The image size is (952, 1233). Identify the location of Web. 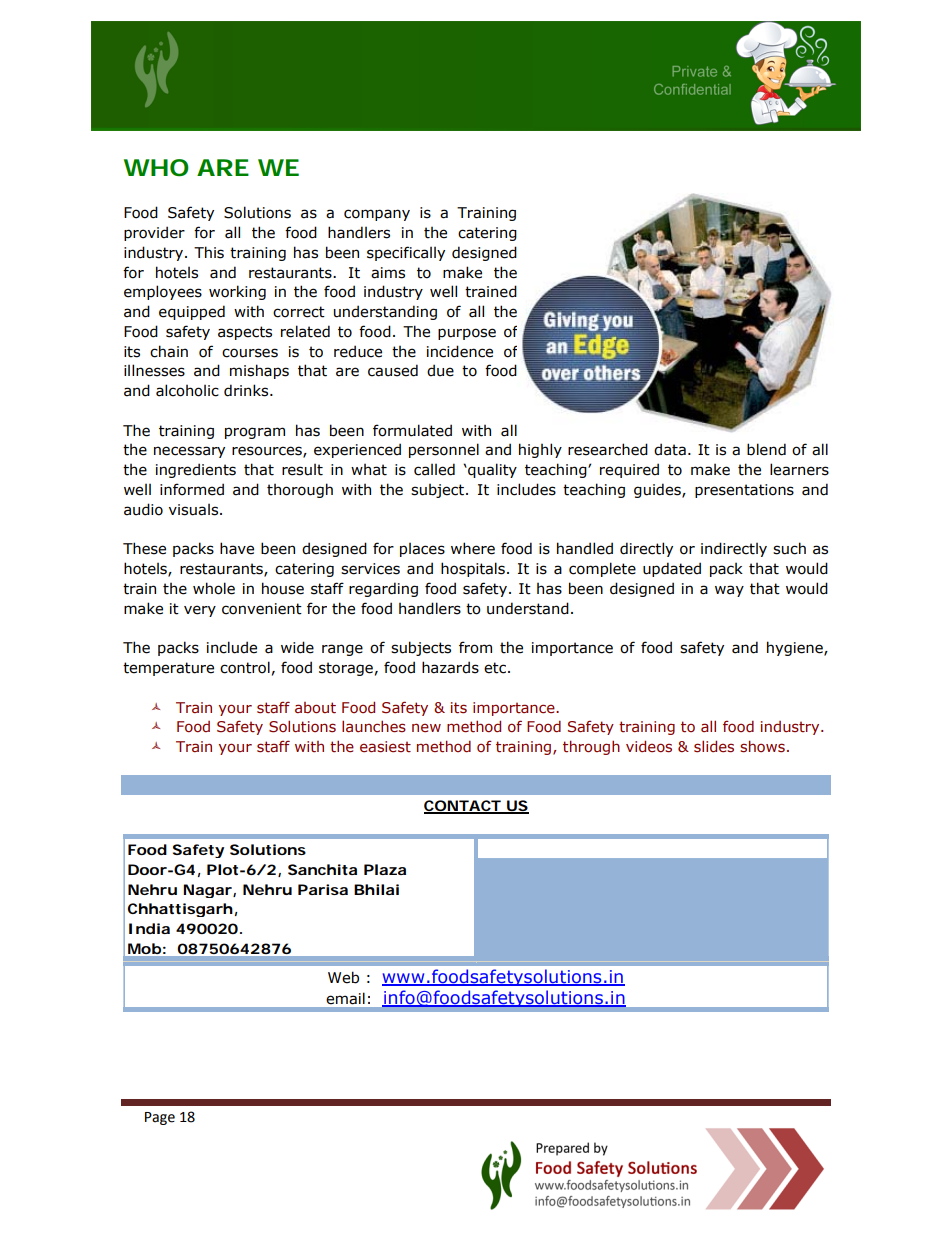
(343, 977).
